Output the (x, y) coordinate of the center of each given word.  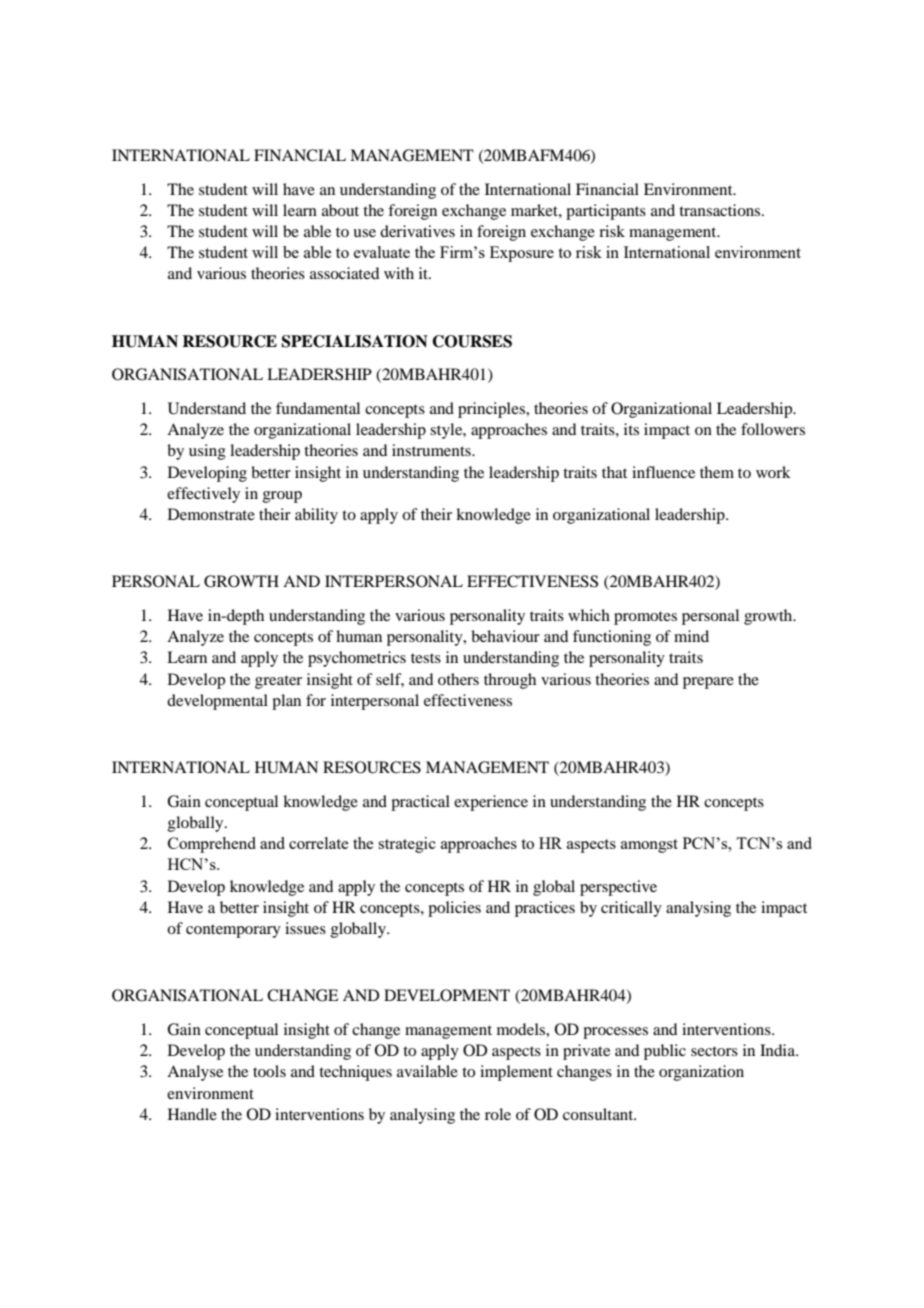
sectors (714, 1051)
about (340, 210)
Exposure (522, 254)
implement (516, 1073)
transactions (721, 210)
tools (269, 1071)
